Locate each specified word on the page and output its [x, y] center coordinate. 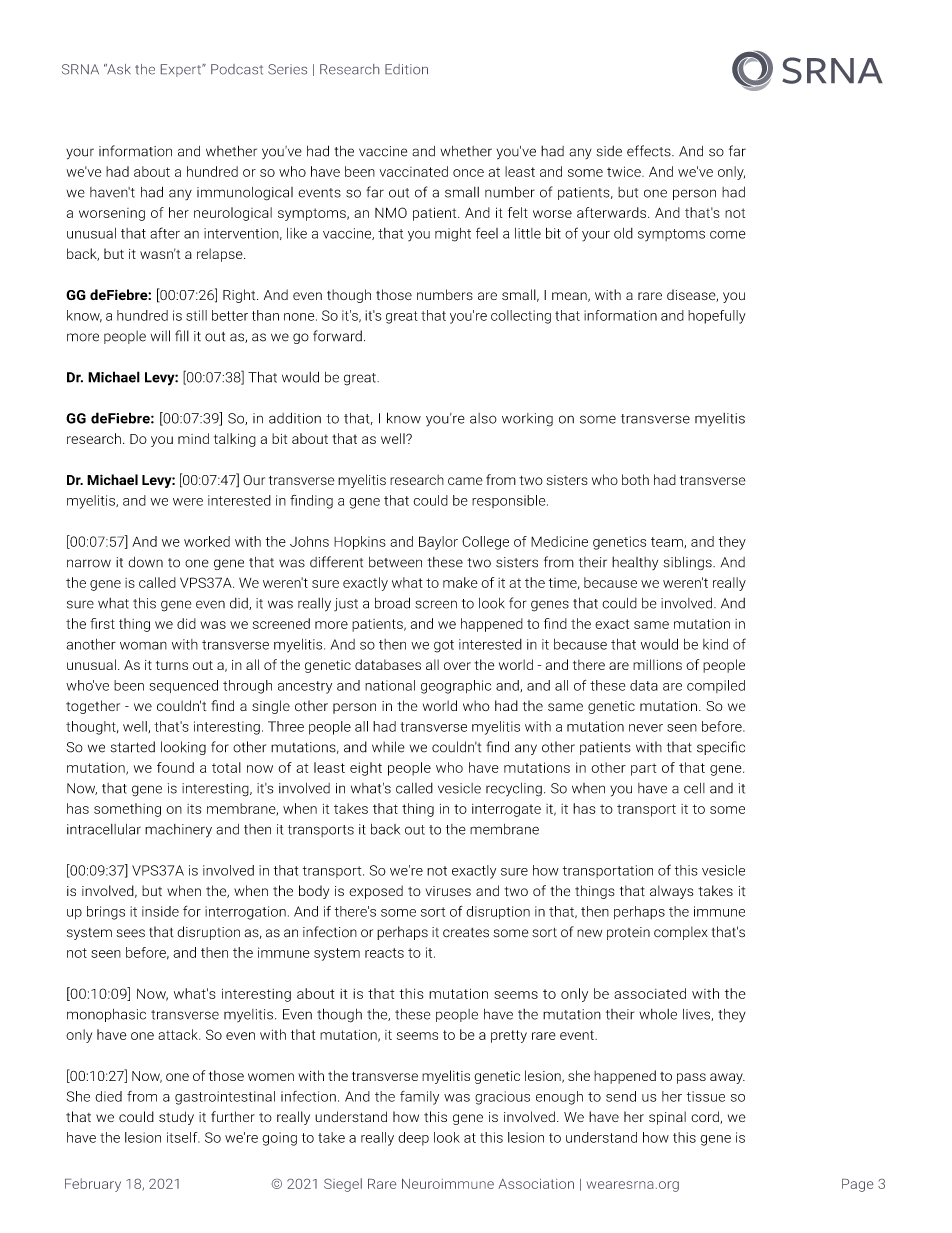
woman [143, 645]
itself [183, 1137]
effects [650, 151]
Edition [406, 69]
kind [715, 644]
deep [413, 1139]
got [444, 646]
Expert [182, 70]
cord [706, 1117]
